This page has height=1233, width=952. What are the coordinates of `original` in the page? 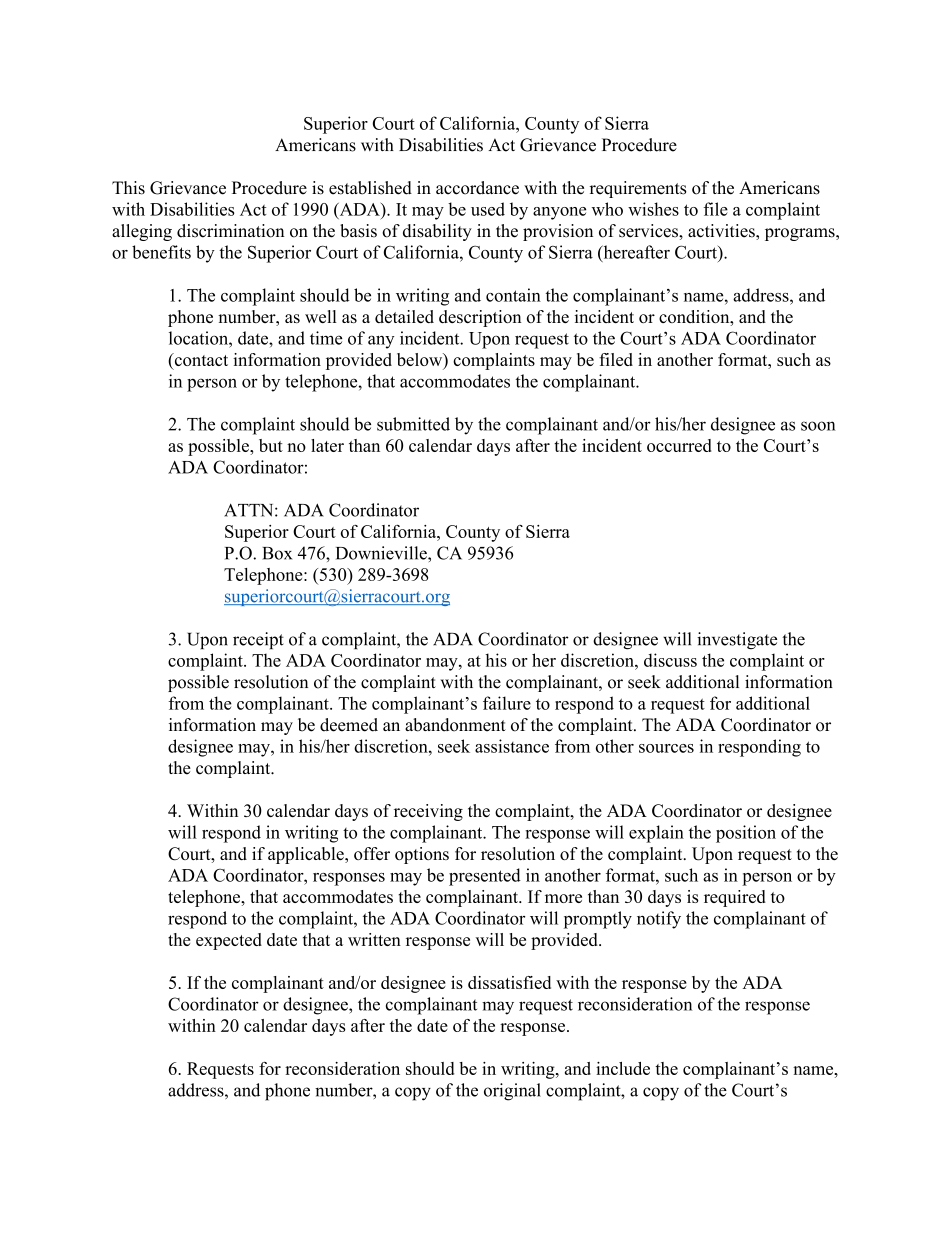 It's located at (512, 1092).
